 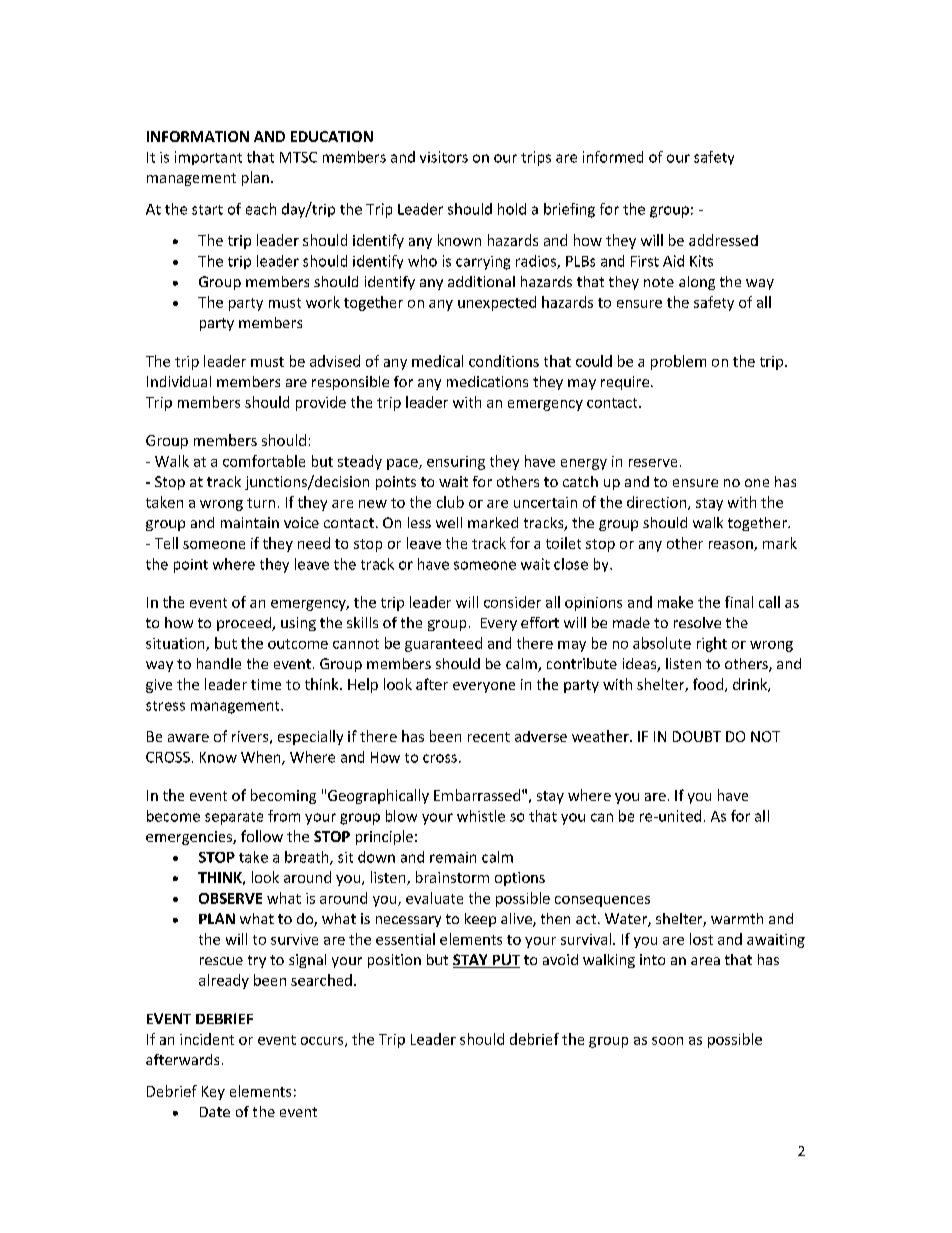 What do you see at coordinates (208, 158) in the screenshot?
I see `important` at bounding box center [208, 158].
